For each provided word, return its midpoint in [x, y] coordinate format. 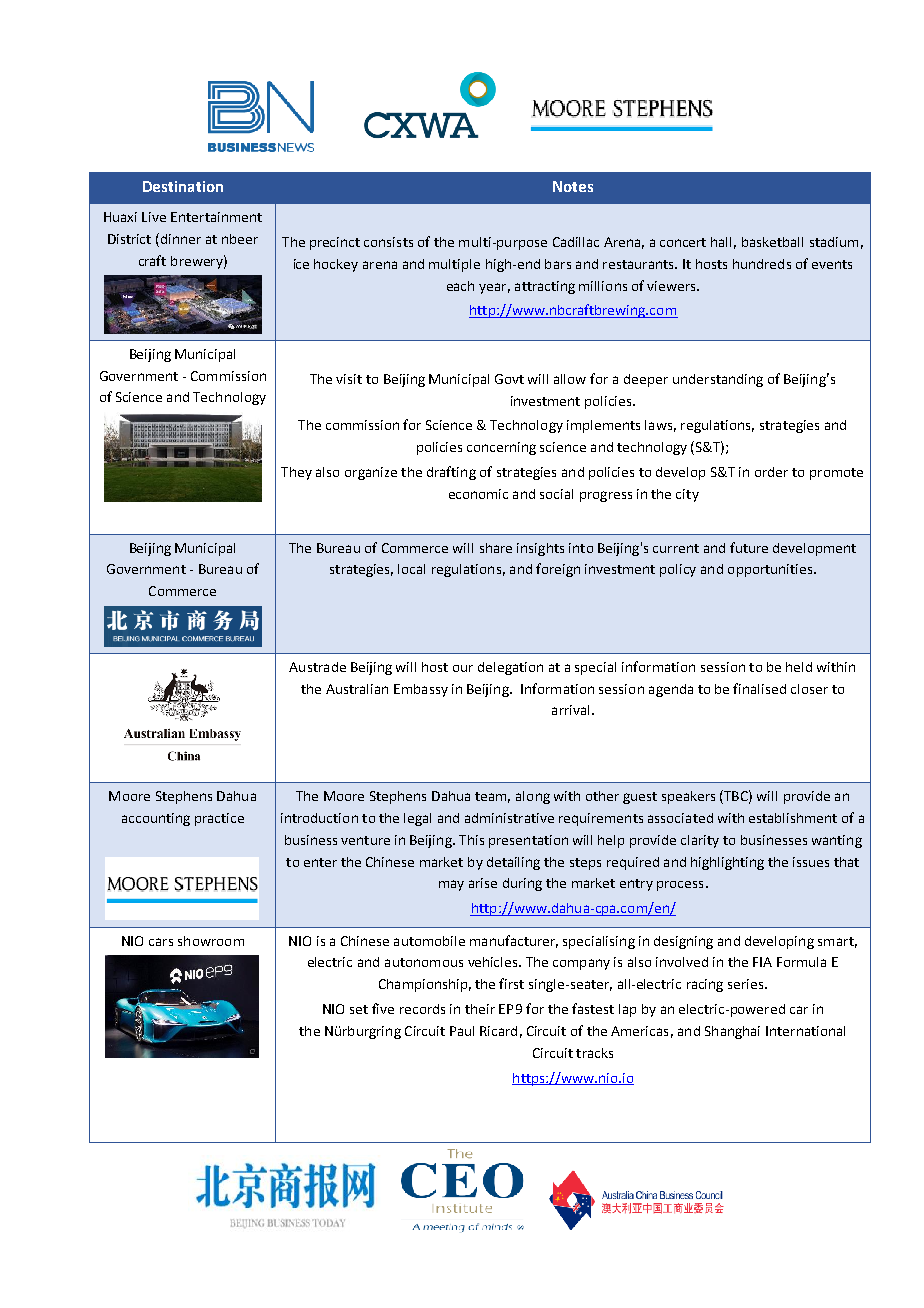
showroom [211, 941]
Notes [573, 186]
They [296, 473]
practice [219, 819]
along [533, 797]
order [771, 472]
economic [478, 494]
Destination [183, 186]
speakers [688, 797]
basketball [772, 242]
